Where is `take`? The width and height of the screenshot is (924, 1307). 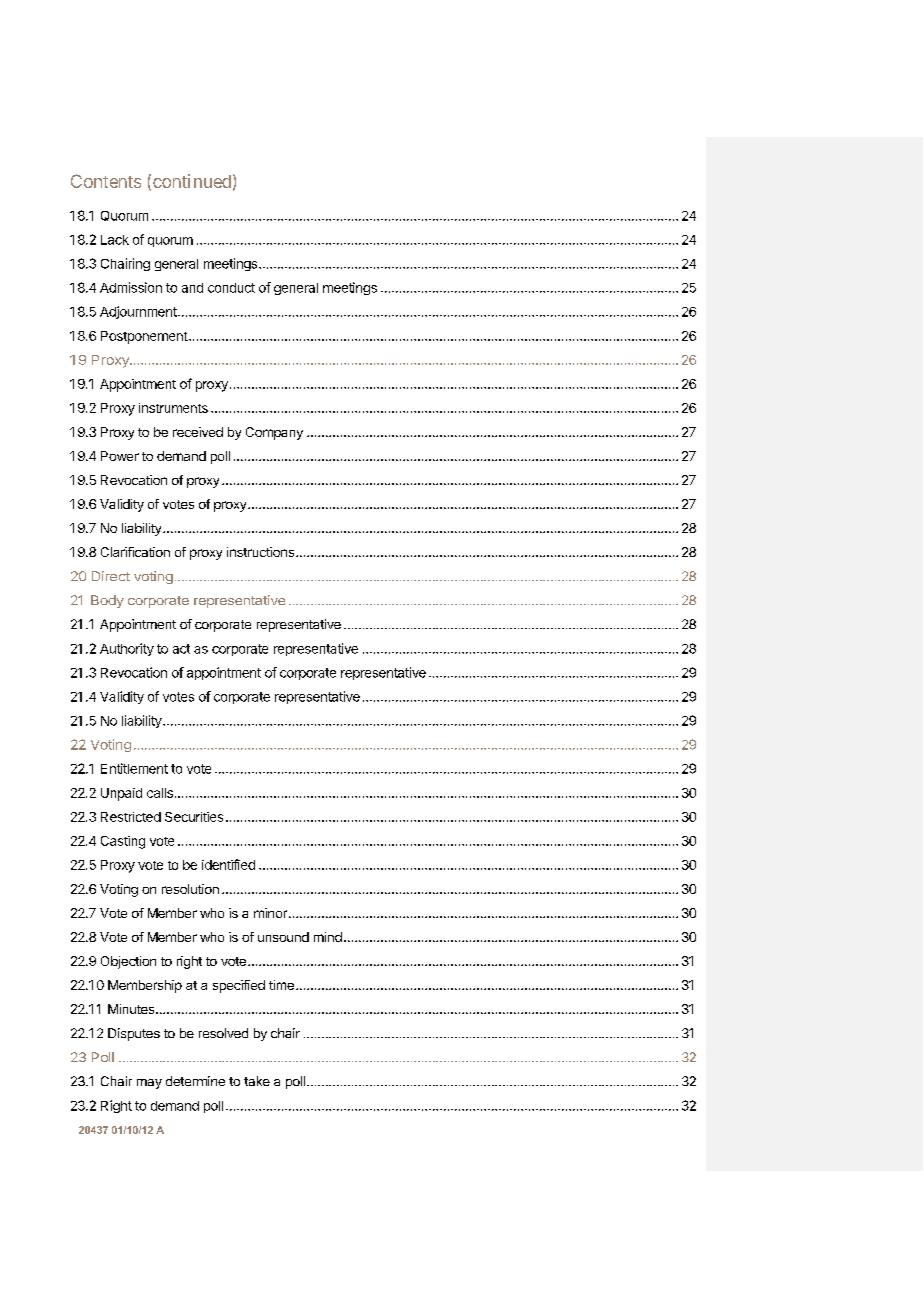 take is located at coordinates (257, 1081).
